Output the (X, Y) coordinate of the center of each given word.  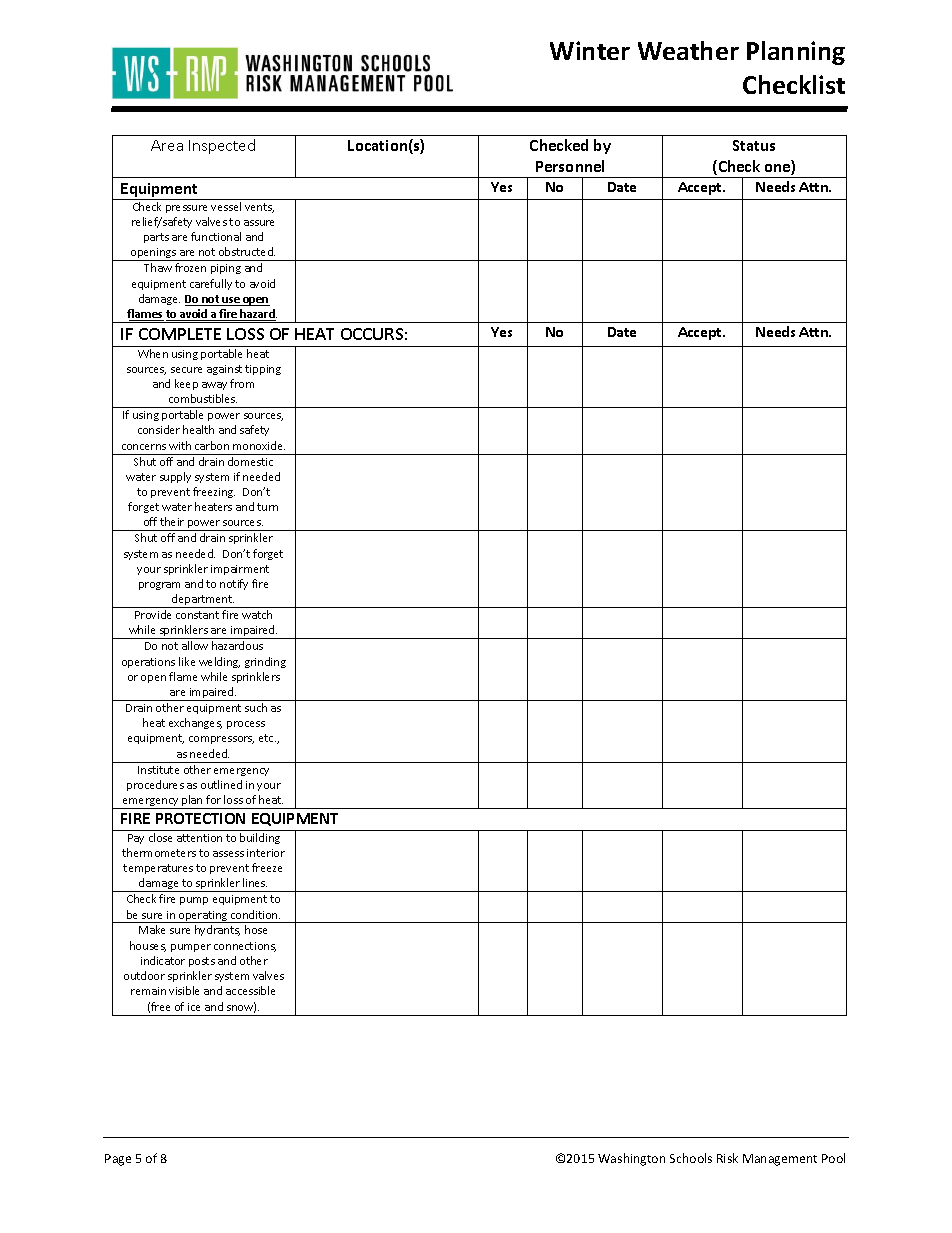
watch (257, 614)
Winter (590, 50)
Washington (631, 1159)
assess (228, 854)
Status (754, 145)
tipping (263, 370)
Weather (688, 50)
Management (780, 1160)
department (202, 601)
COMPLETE (180, 334)
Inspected (222, 146)
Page (118, 1160)
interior (266, 853)
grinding (265, 662)
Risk (727, 1158)
